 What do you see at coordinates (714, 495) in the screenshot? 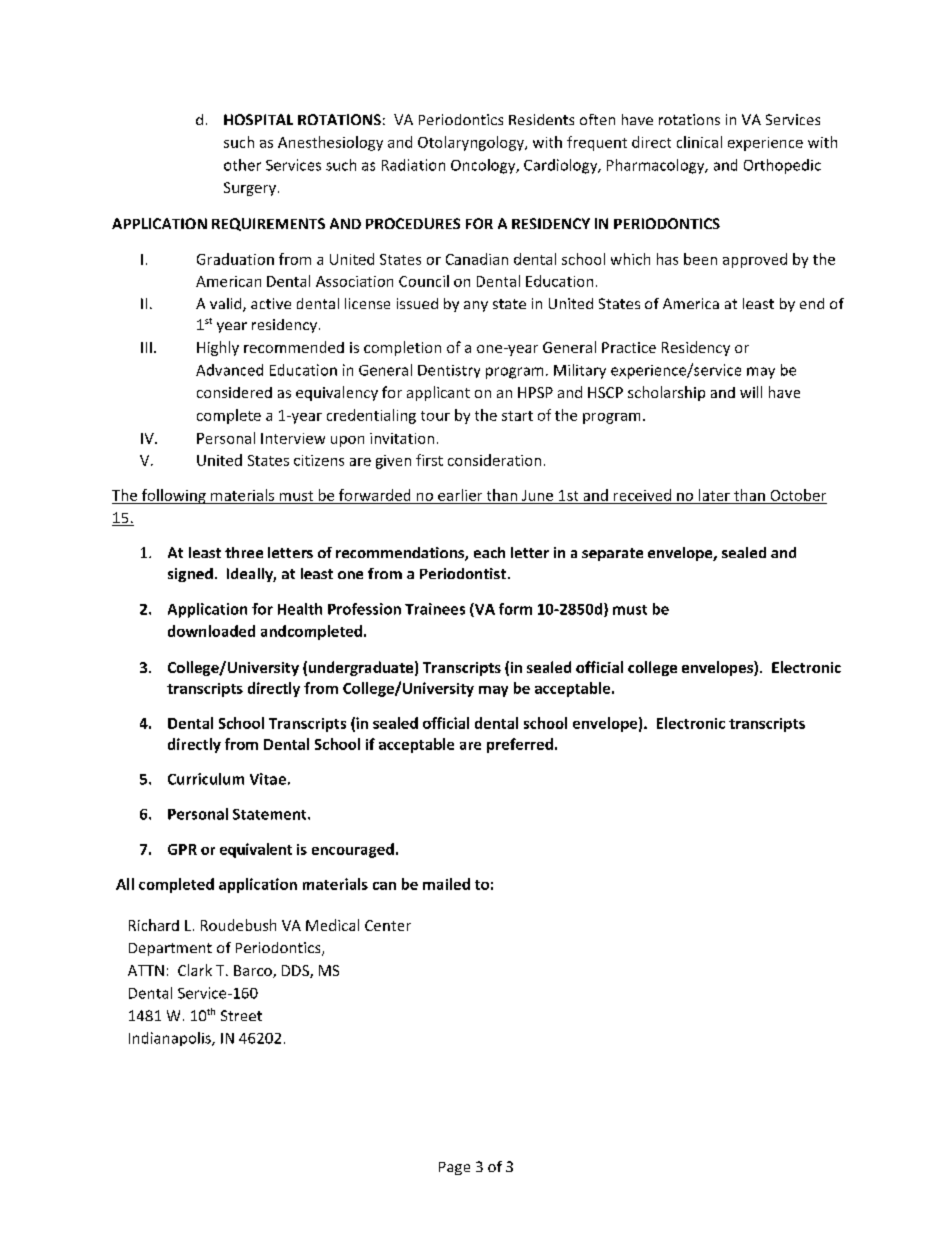
I see `later` at bounding box center [714, 495].
